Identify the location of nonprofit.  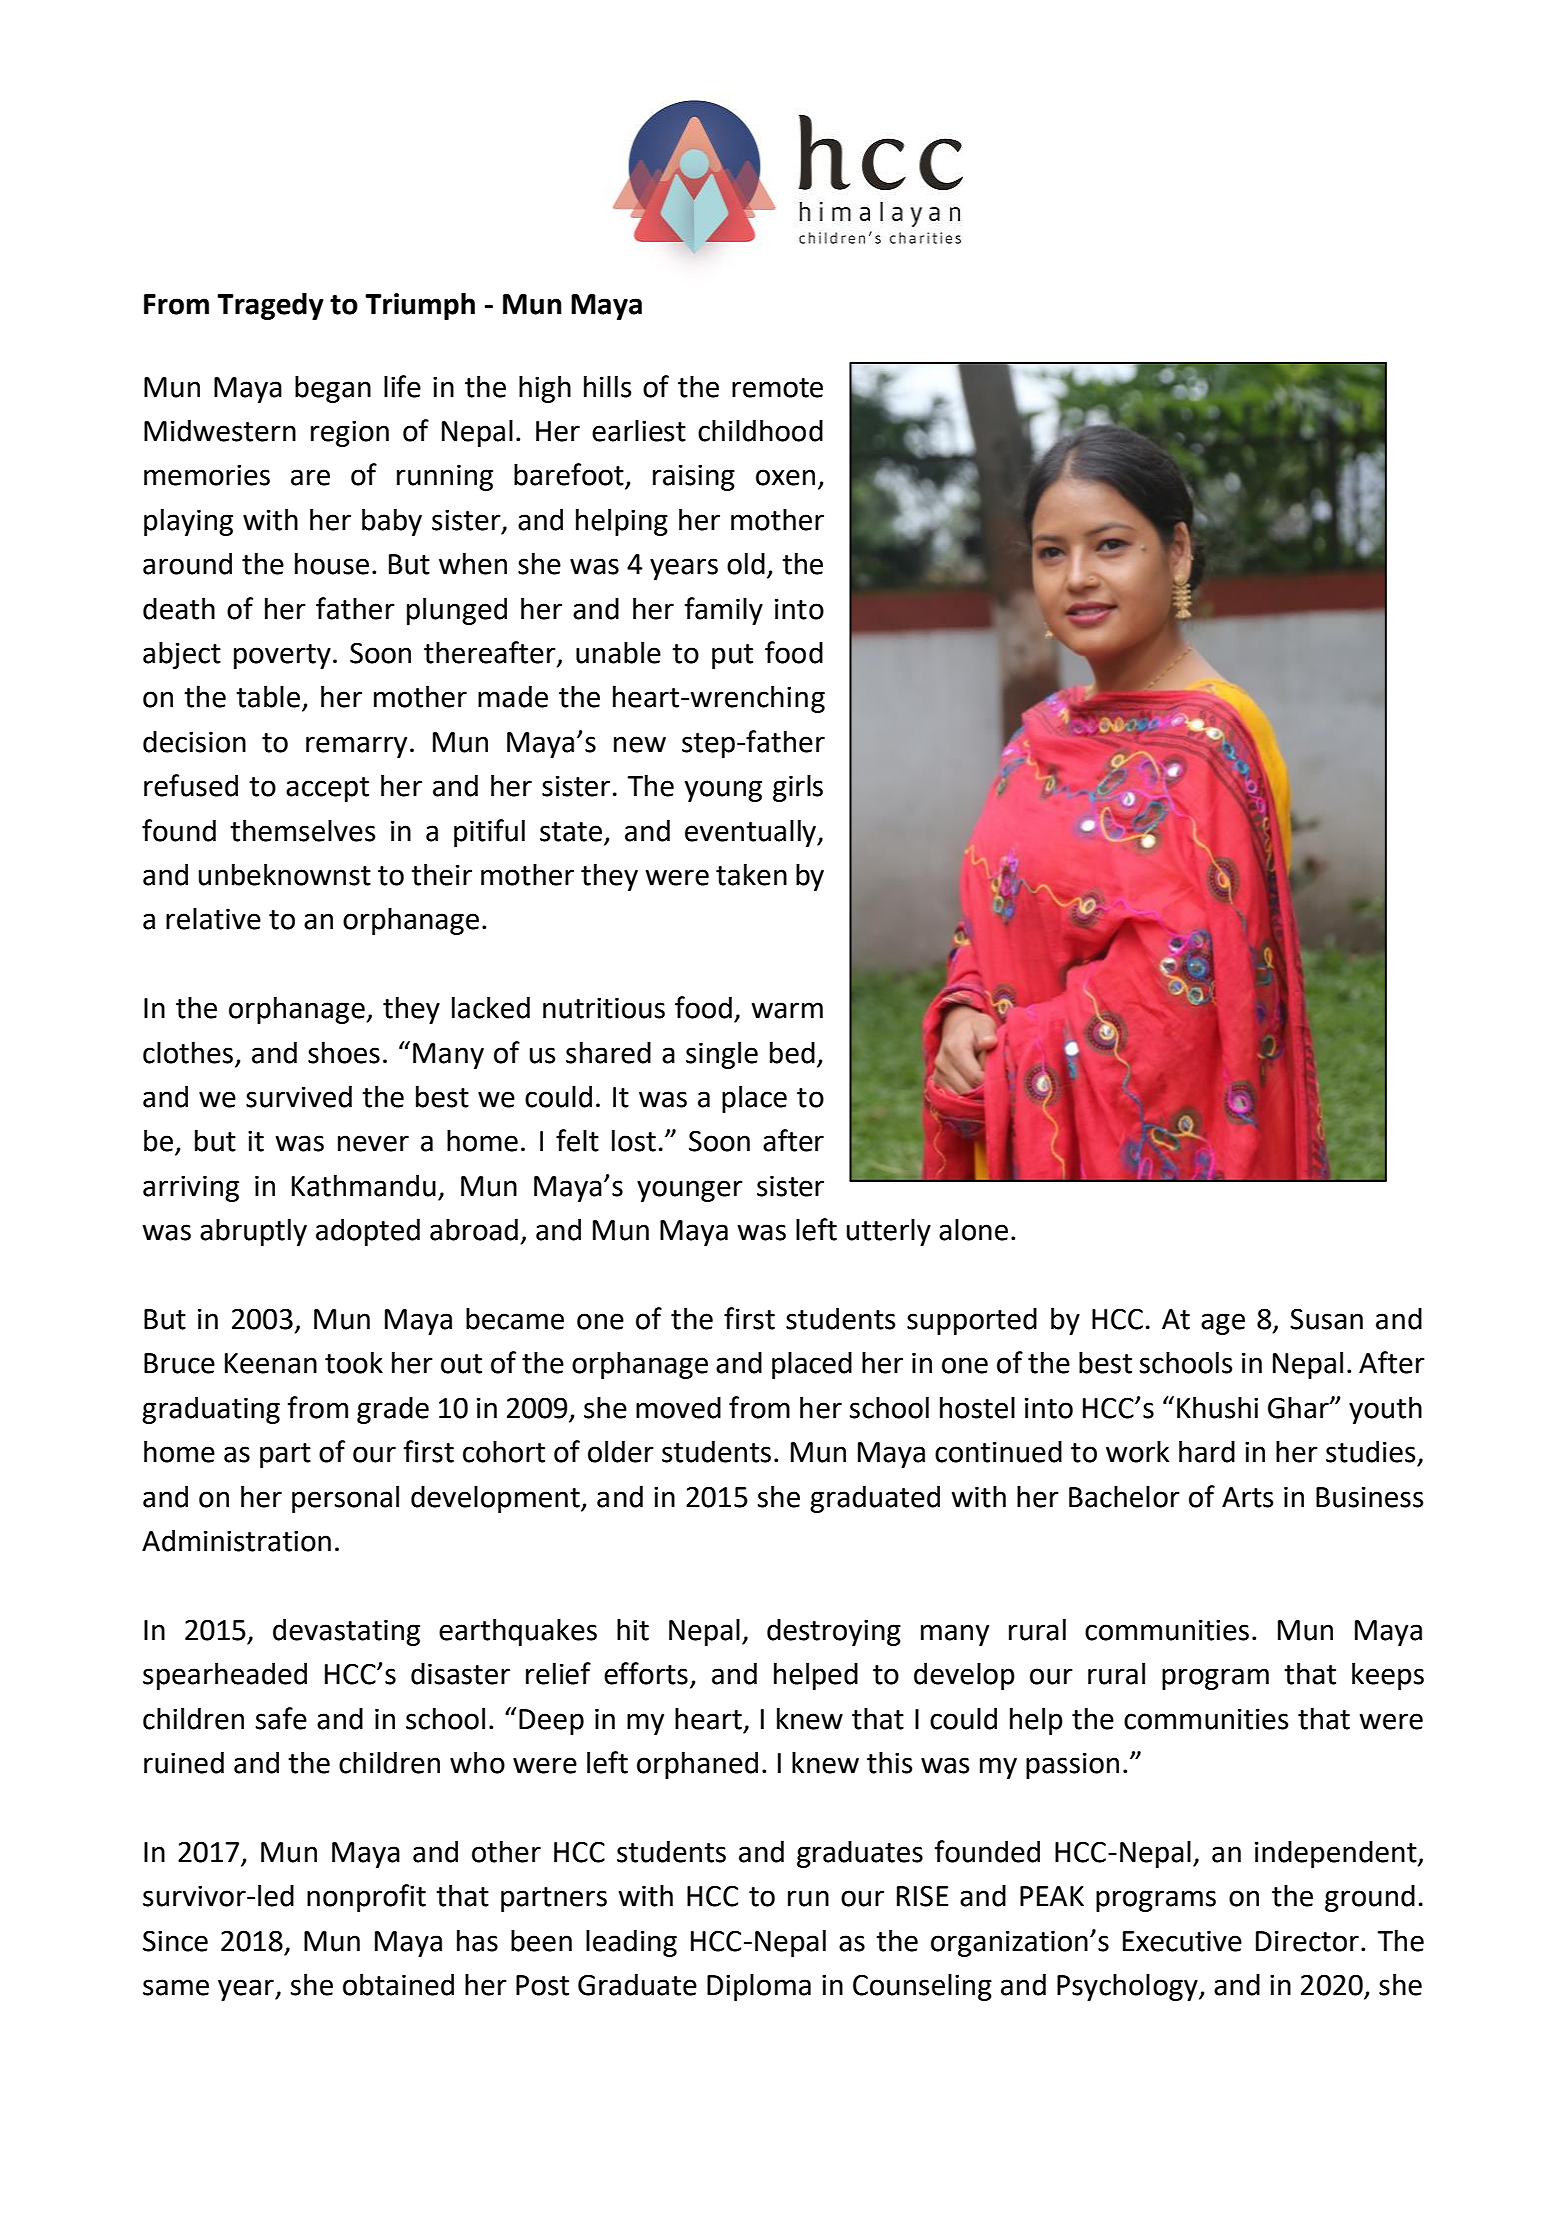
(366, 1898).
